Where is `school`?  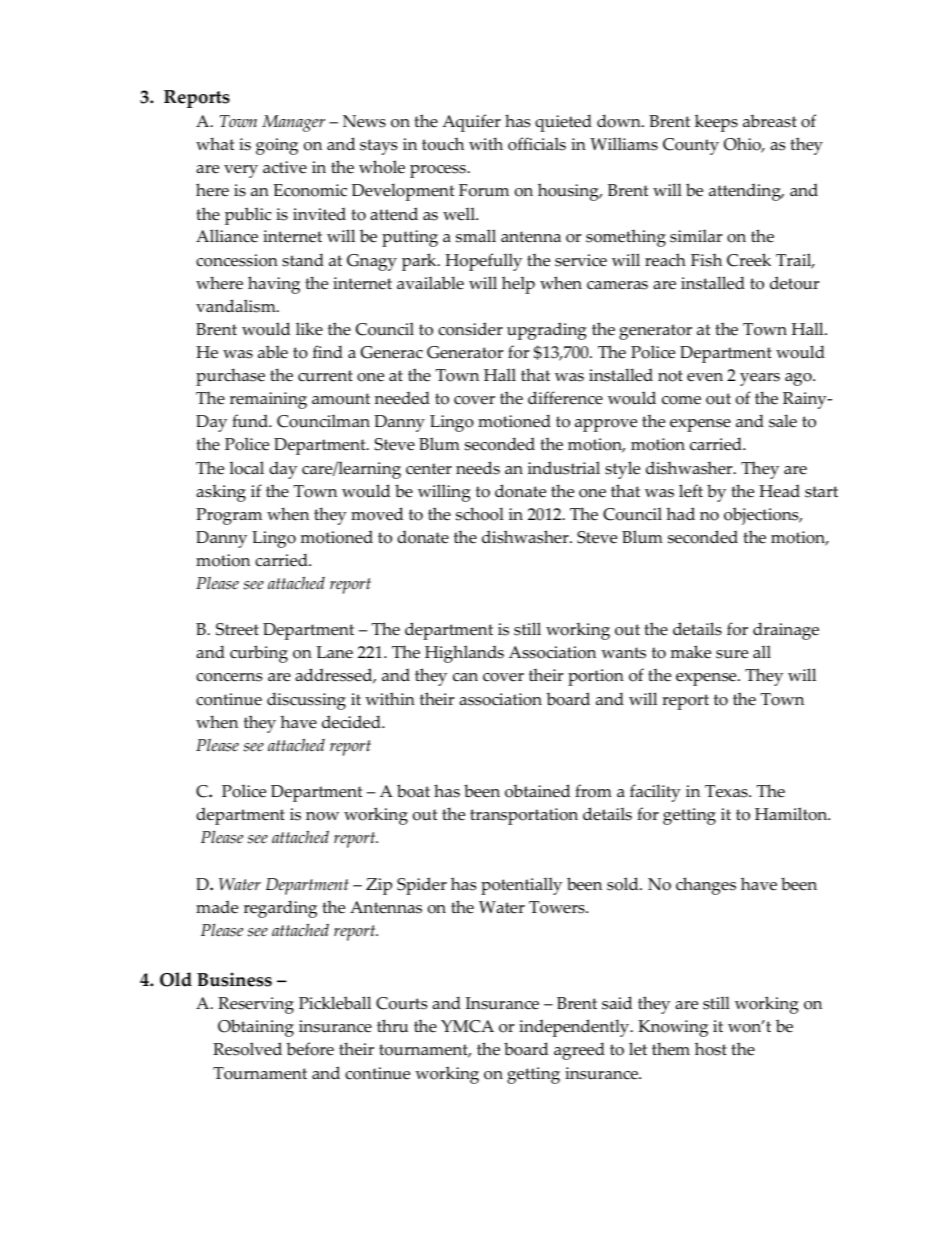 school is located at coordinates (480, 514).
